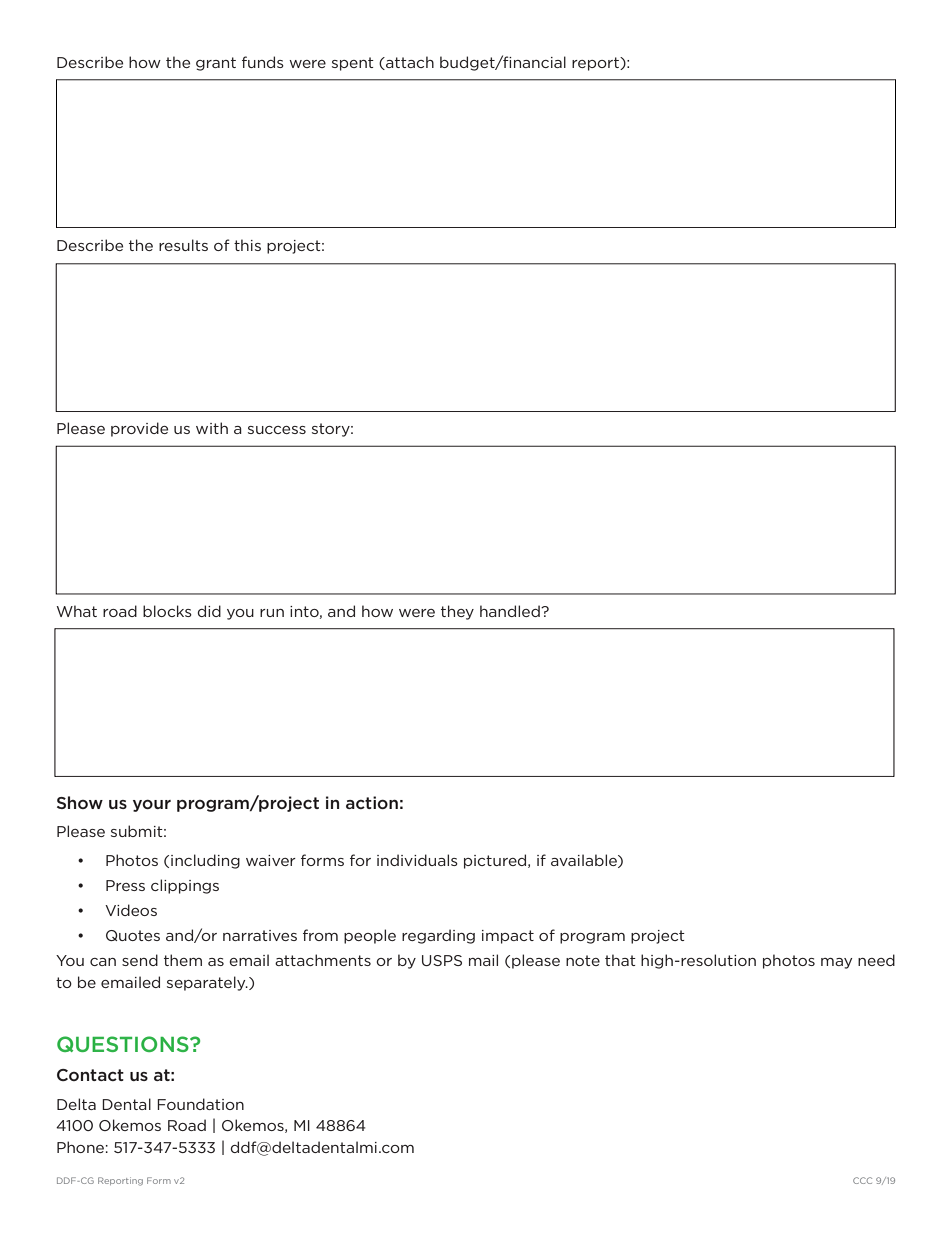  I want to click on USPS, so click(442, 960).
